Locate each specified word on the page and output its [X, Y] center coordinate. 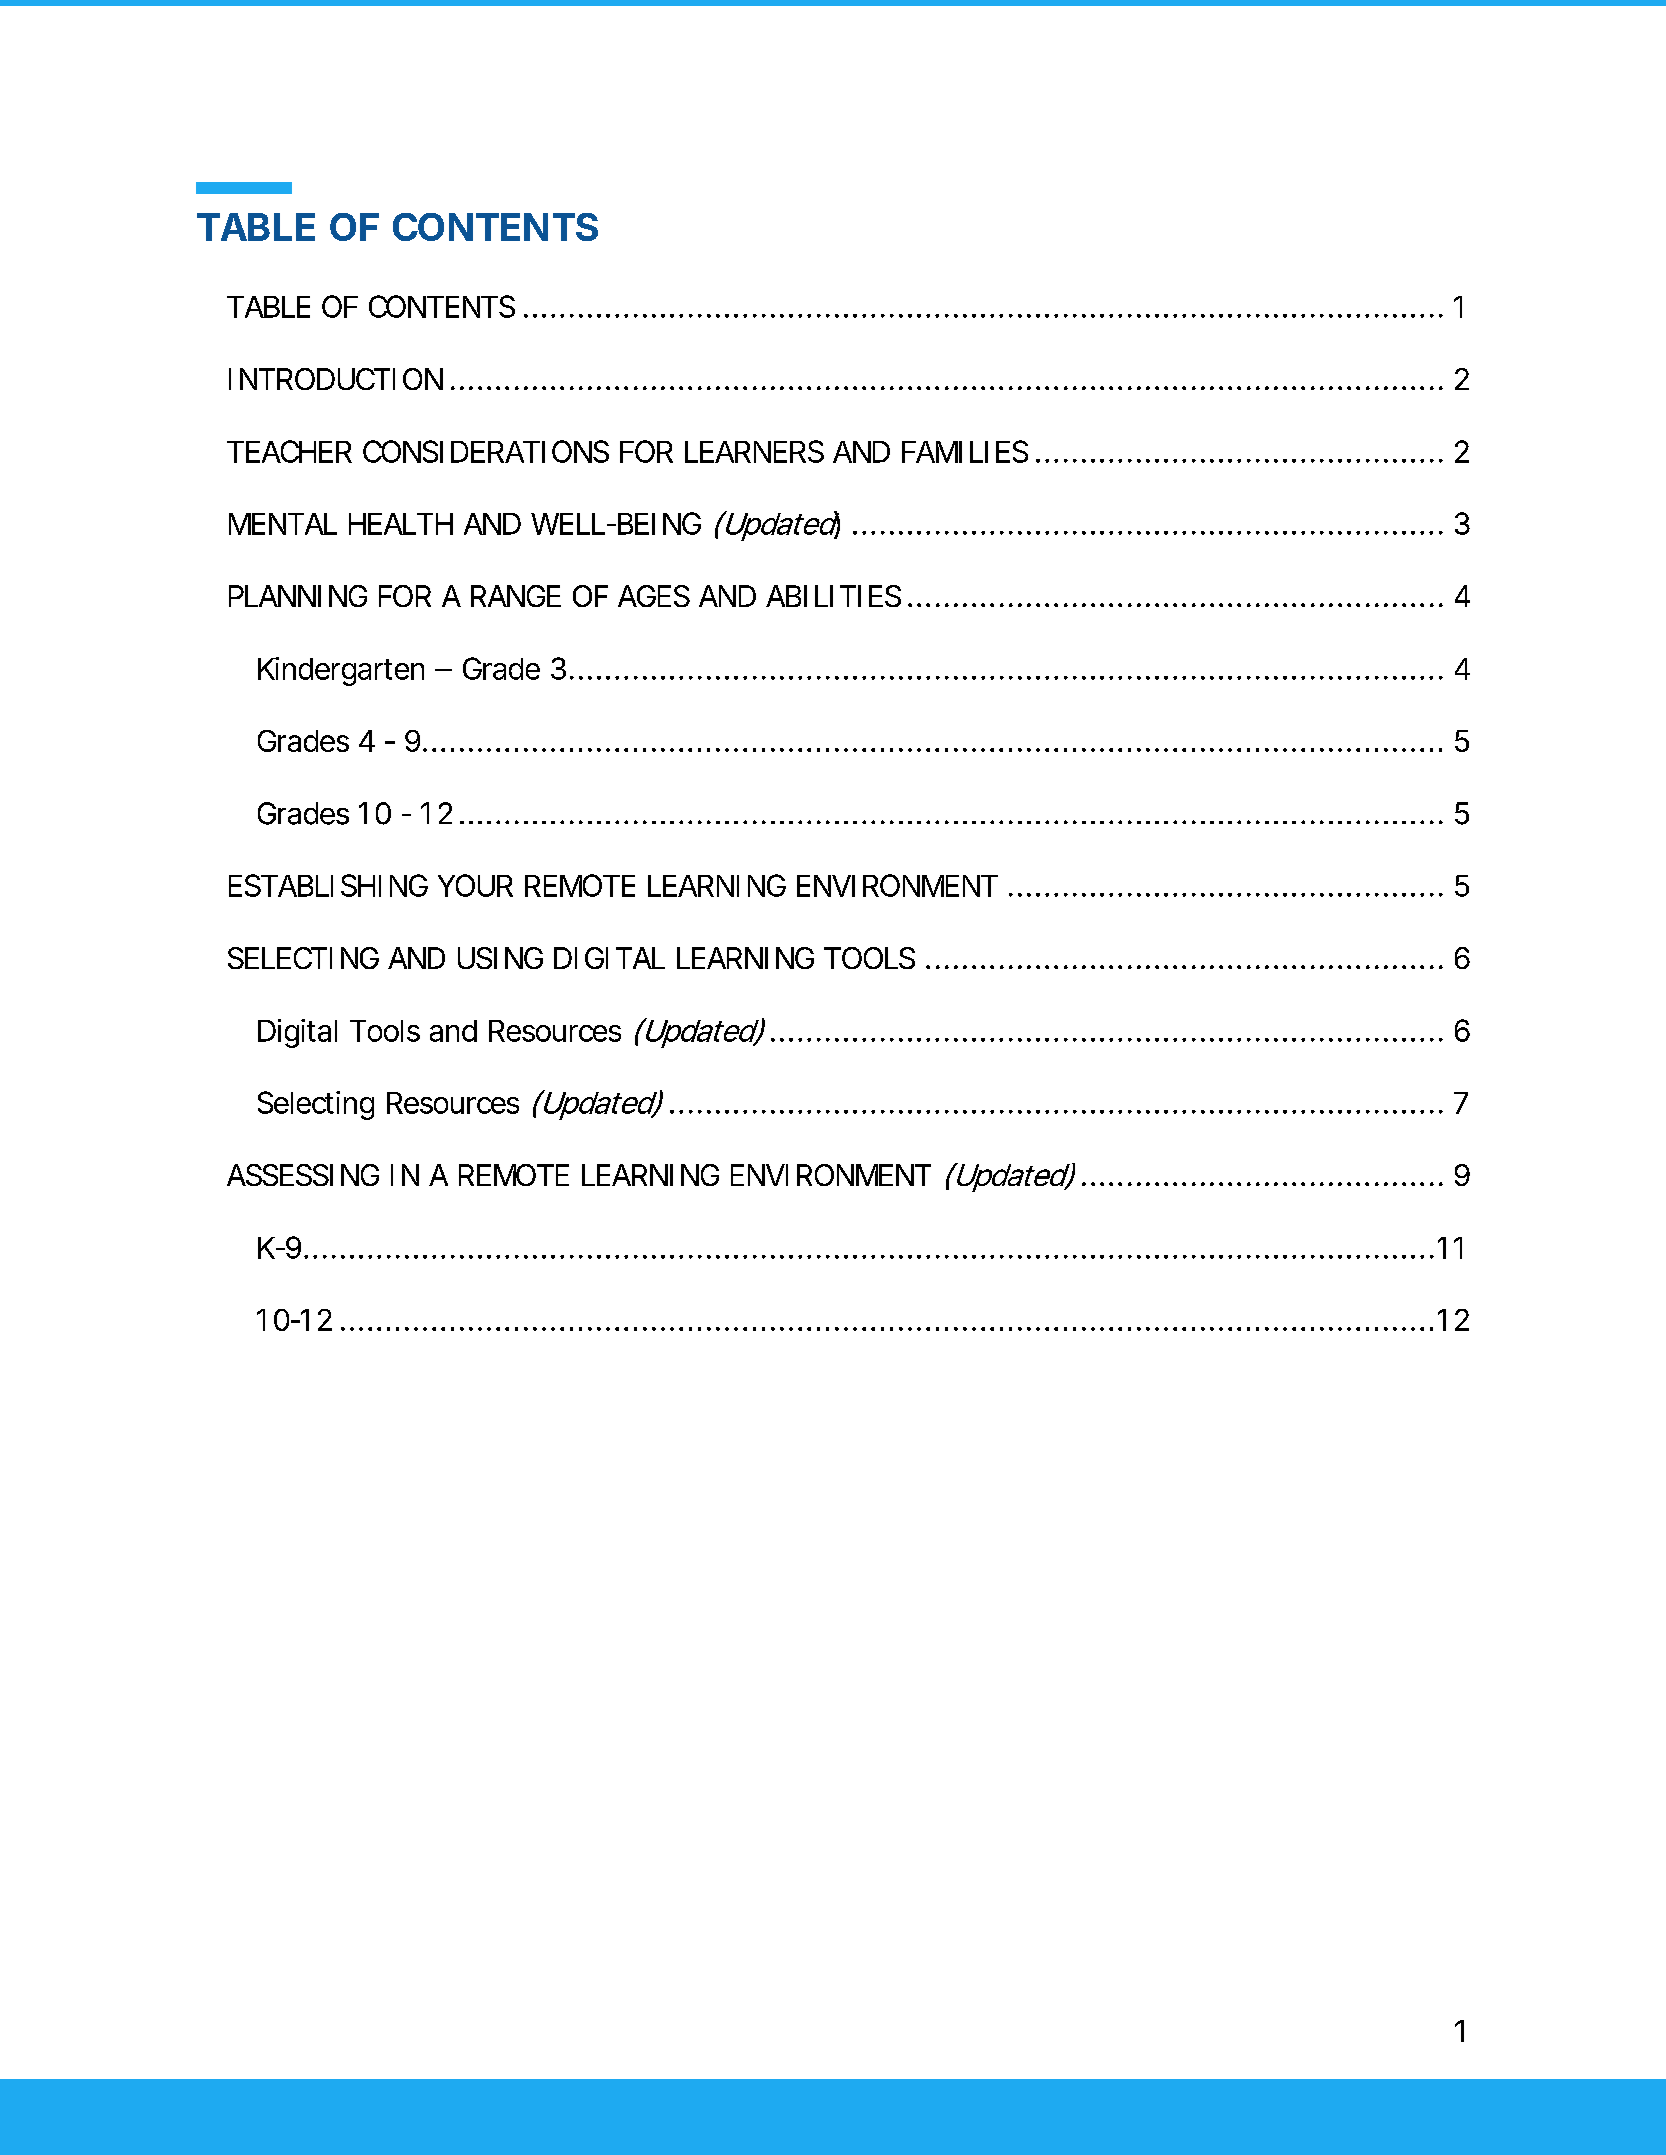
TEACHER [289, 451]
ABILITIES [833, 596]
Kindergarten [341, 671]
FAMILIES [965, 451]
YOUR [475, 885]
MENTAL [283, 524]
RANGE [516, 596]
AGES [654, 596]
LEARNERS [754, 451]
